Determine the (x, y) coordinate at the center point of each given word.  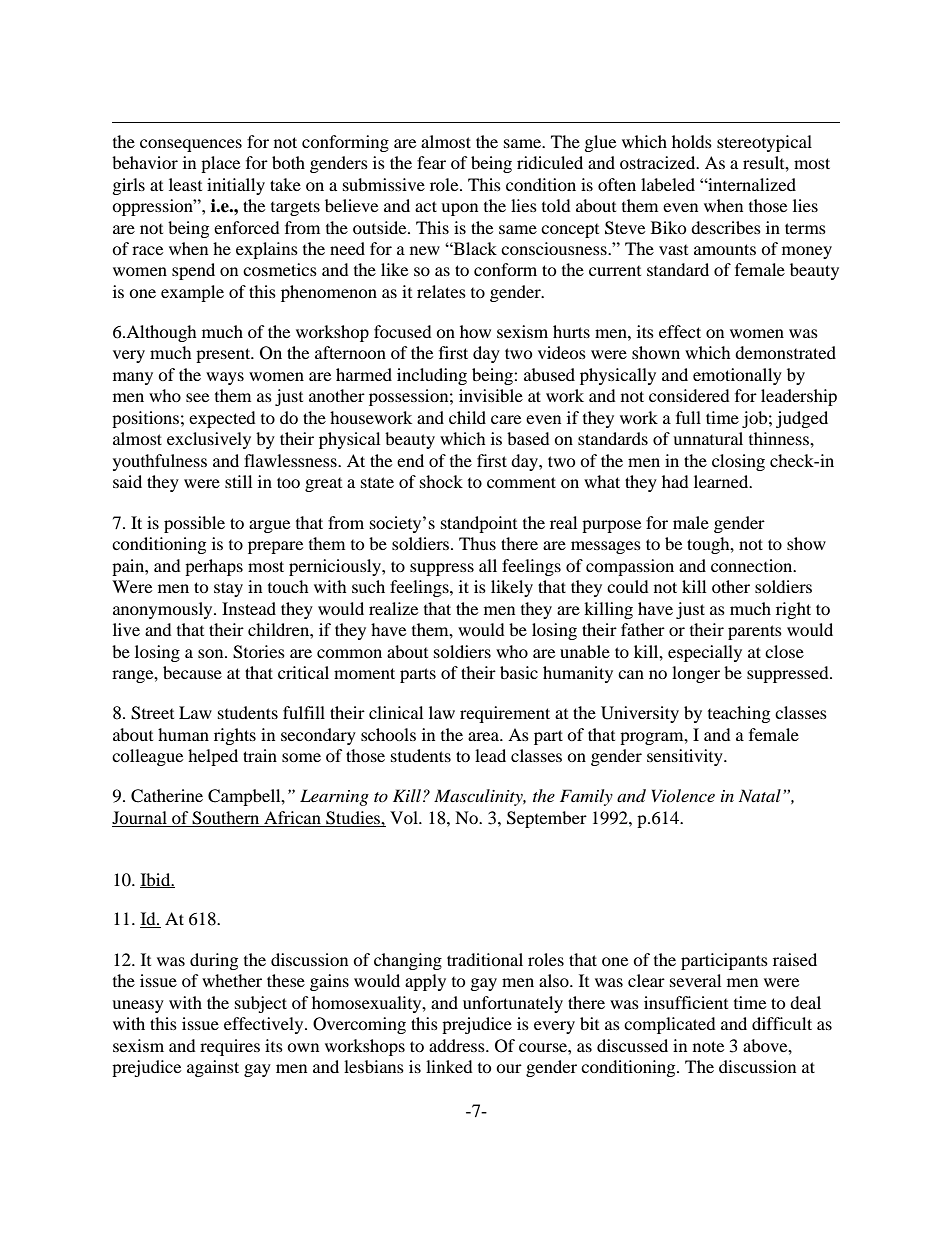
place (220, 164)
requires (230, 1047)
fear (431, 162)
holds (692, 141)
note (708, 1046)
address (458, 1045)
